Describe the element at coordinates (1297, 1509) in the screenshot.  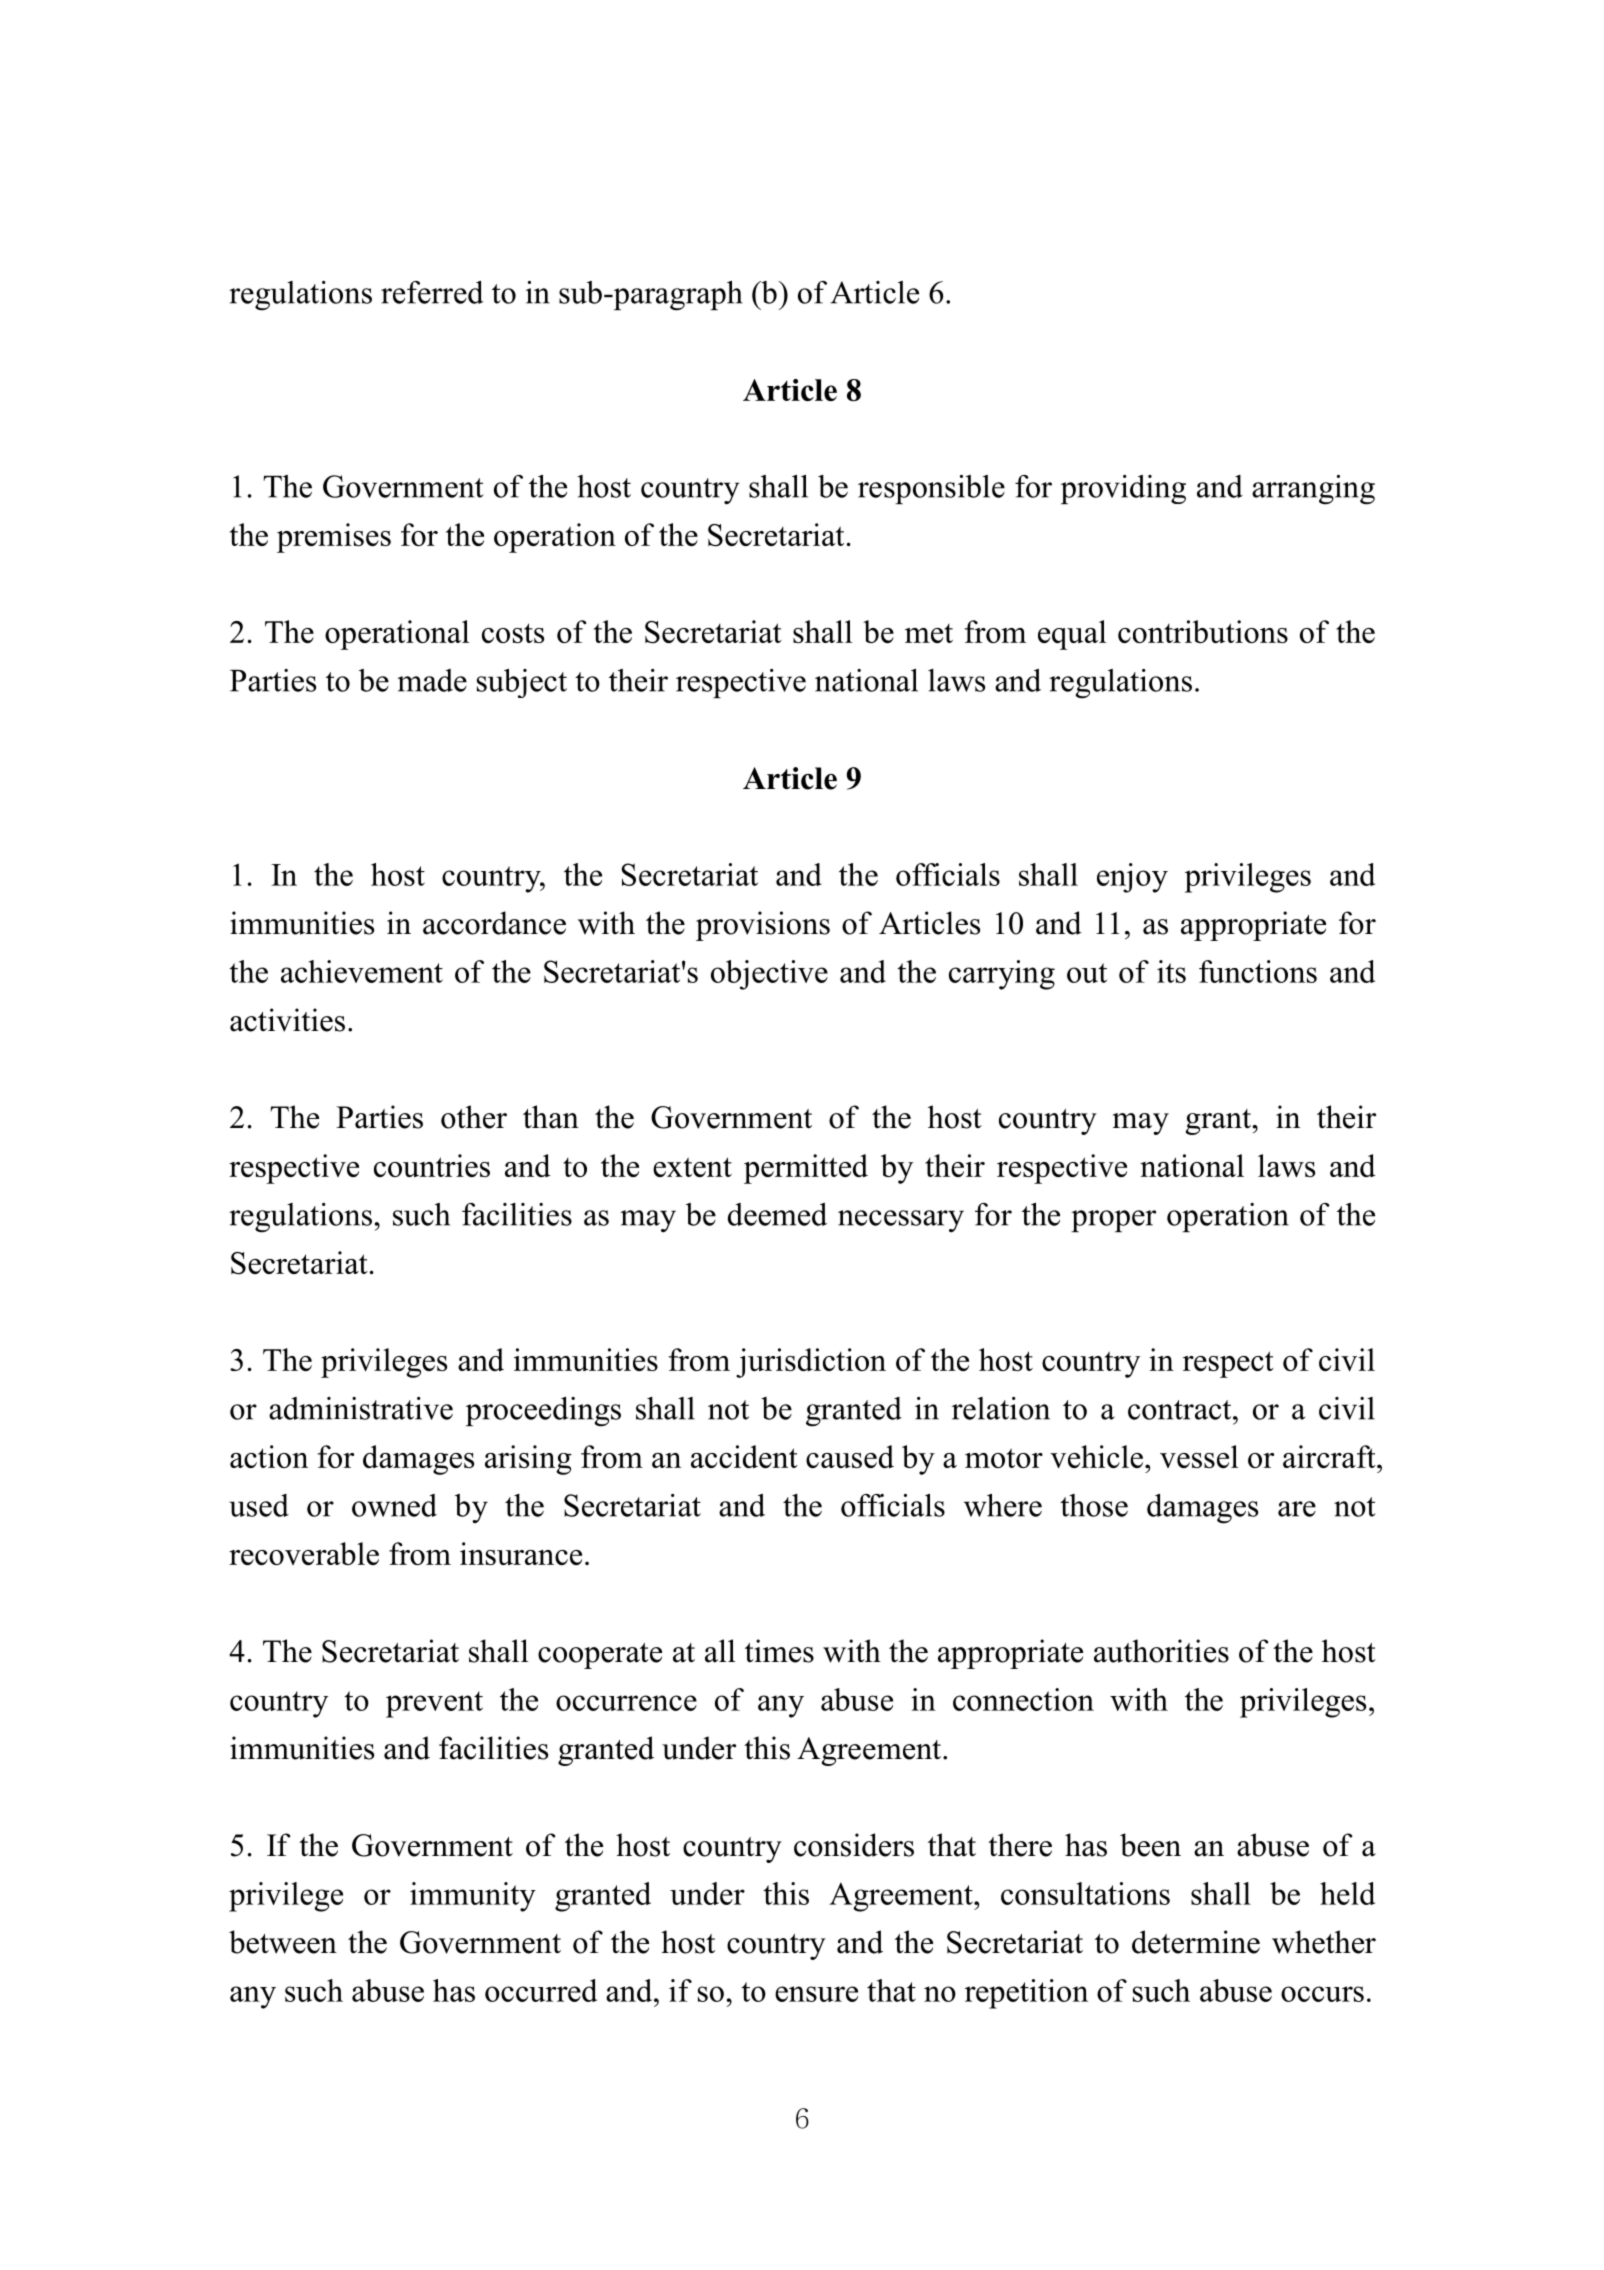
I see `are` at that location.
